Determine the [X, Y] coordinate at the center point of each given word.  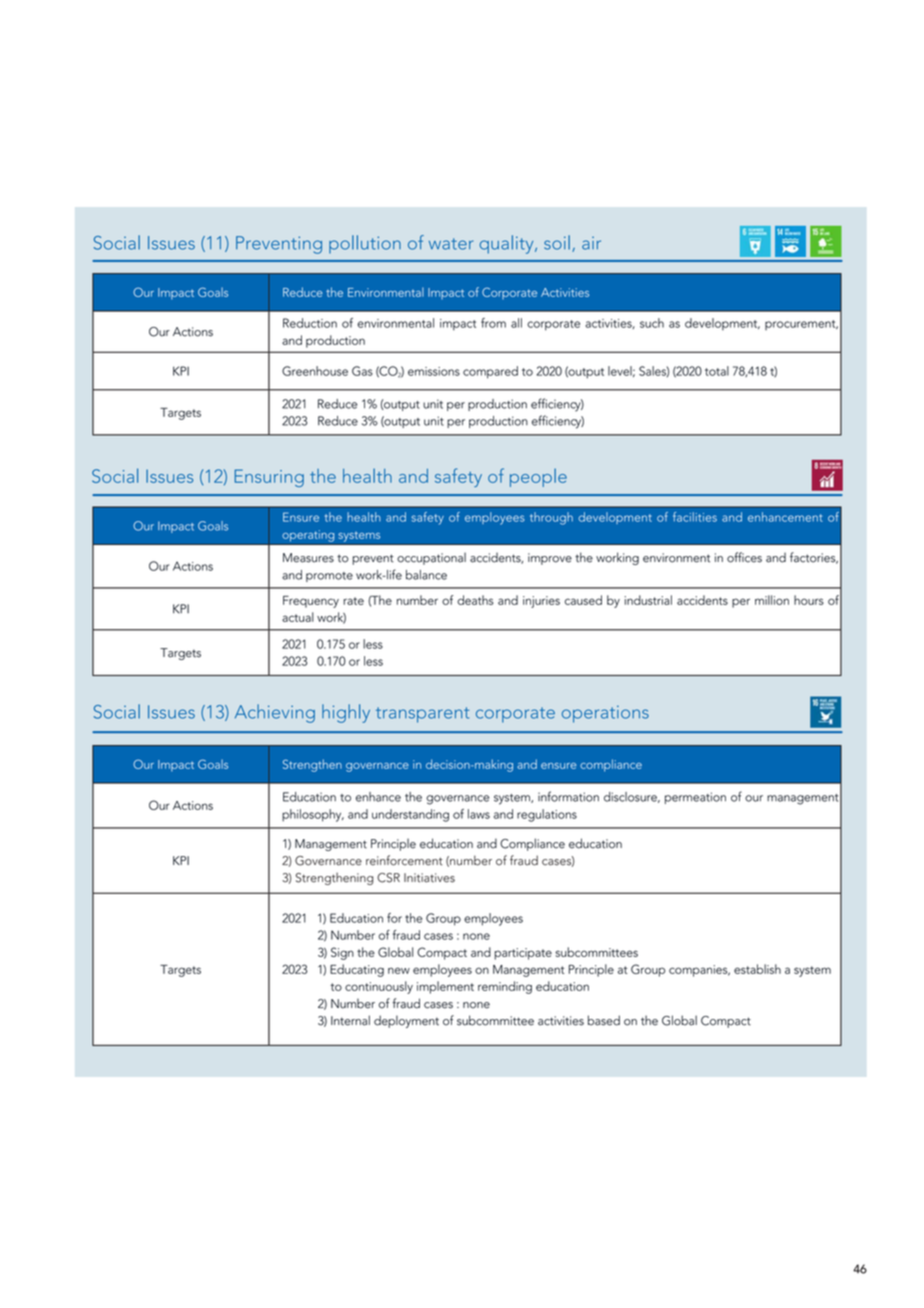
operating [308, 536]
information [568, 796]
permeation [695, 798]
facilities [695, 517]
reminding [505, 987]
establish [757, 969]
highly [346, 713]
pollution [365, 244]
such [652, 323]
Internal [350, 1020]
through [551, 518]
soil [557, 242]
